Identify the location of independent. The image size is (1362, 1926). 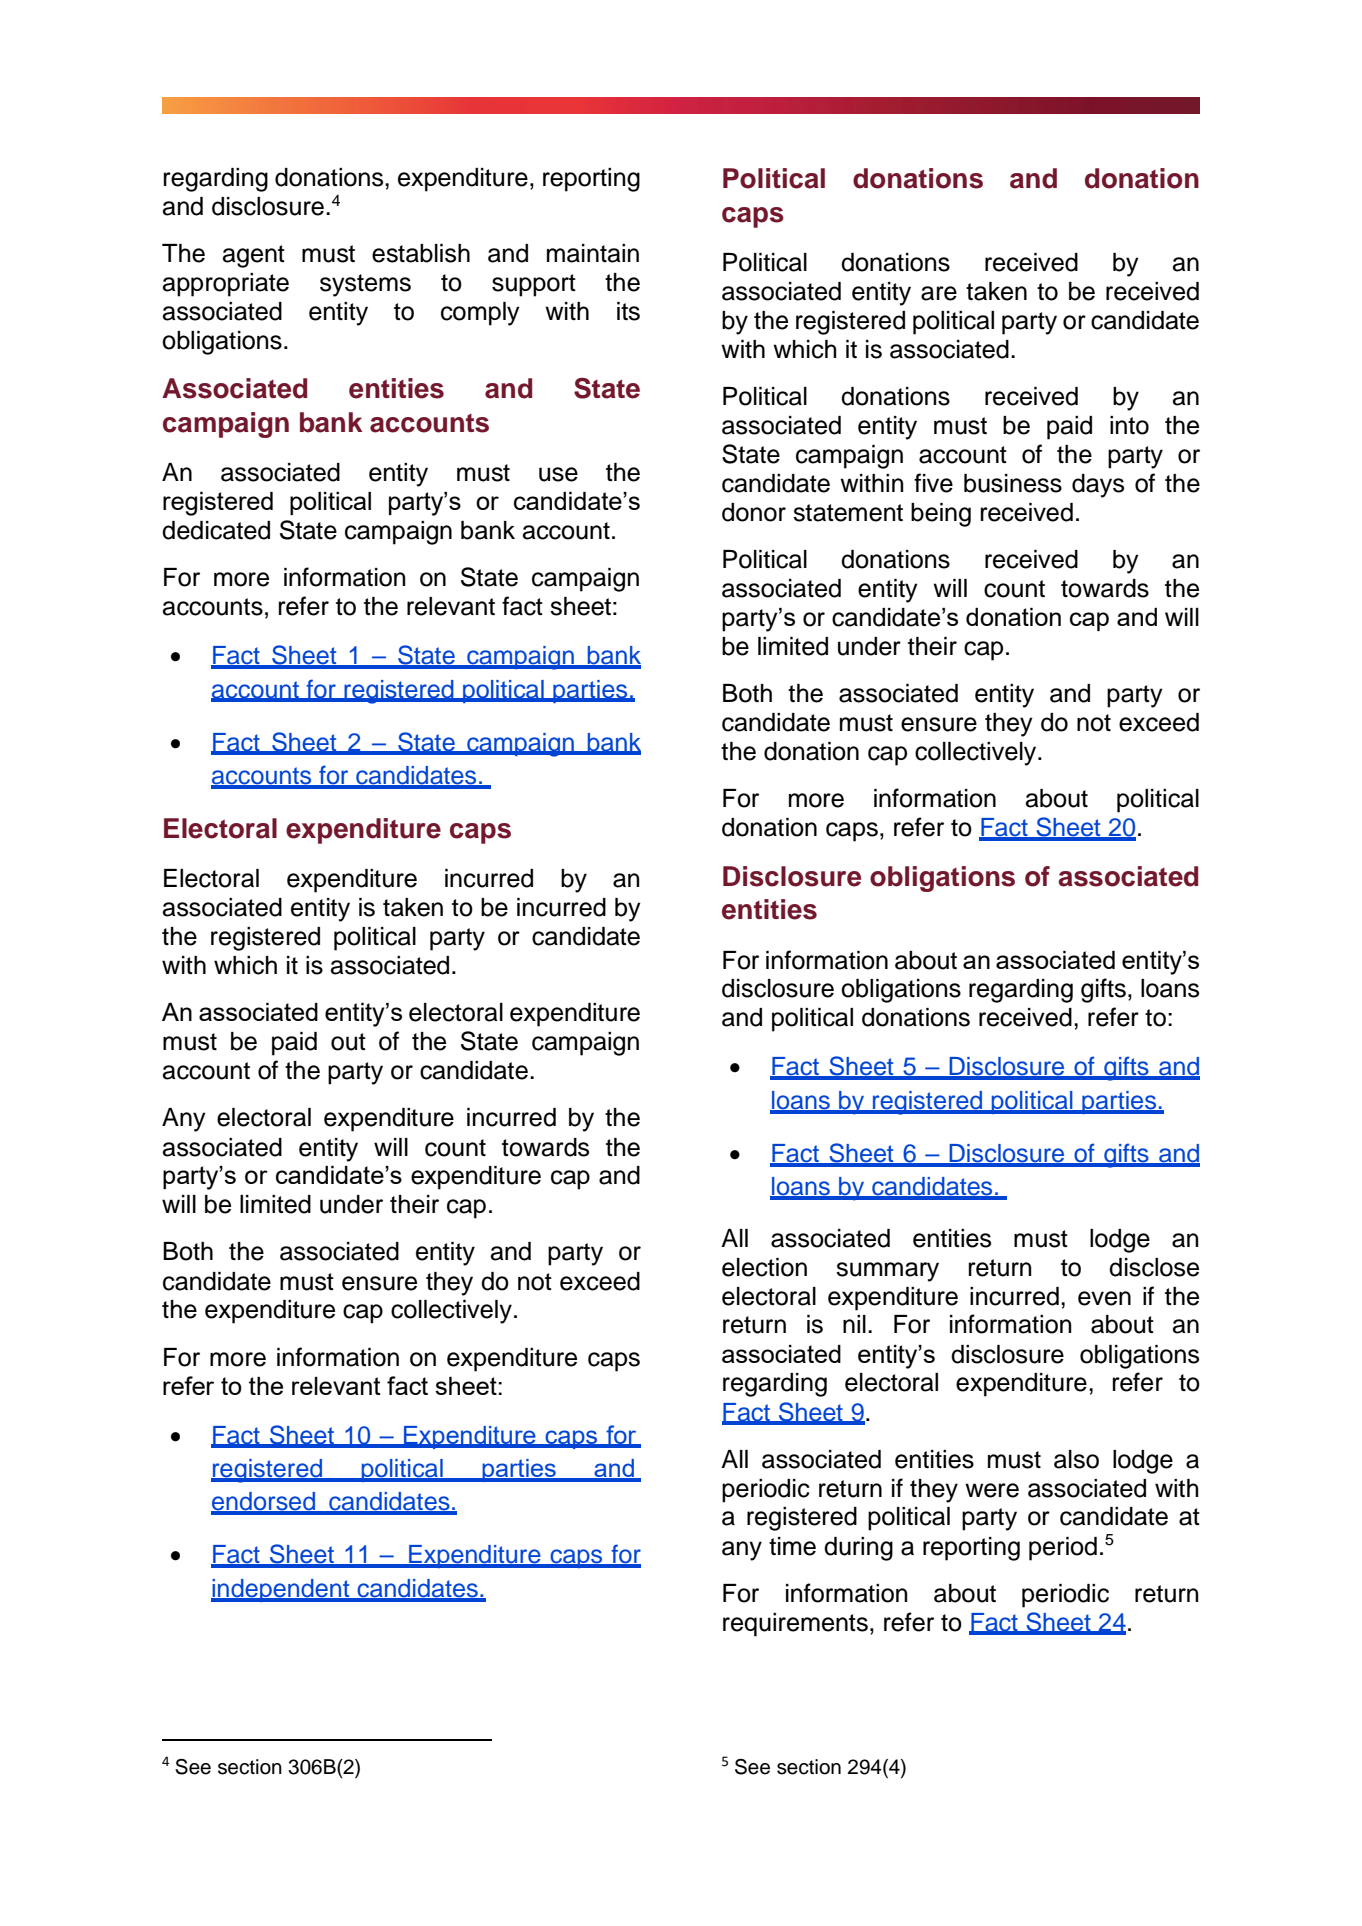
(281, 1590).
